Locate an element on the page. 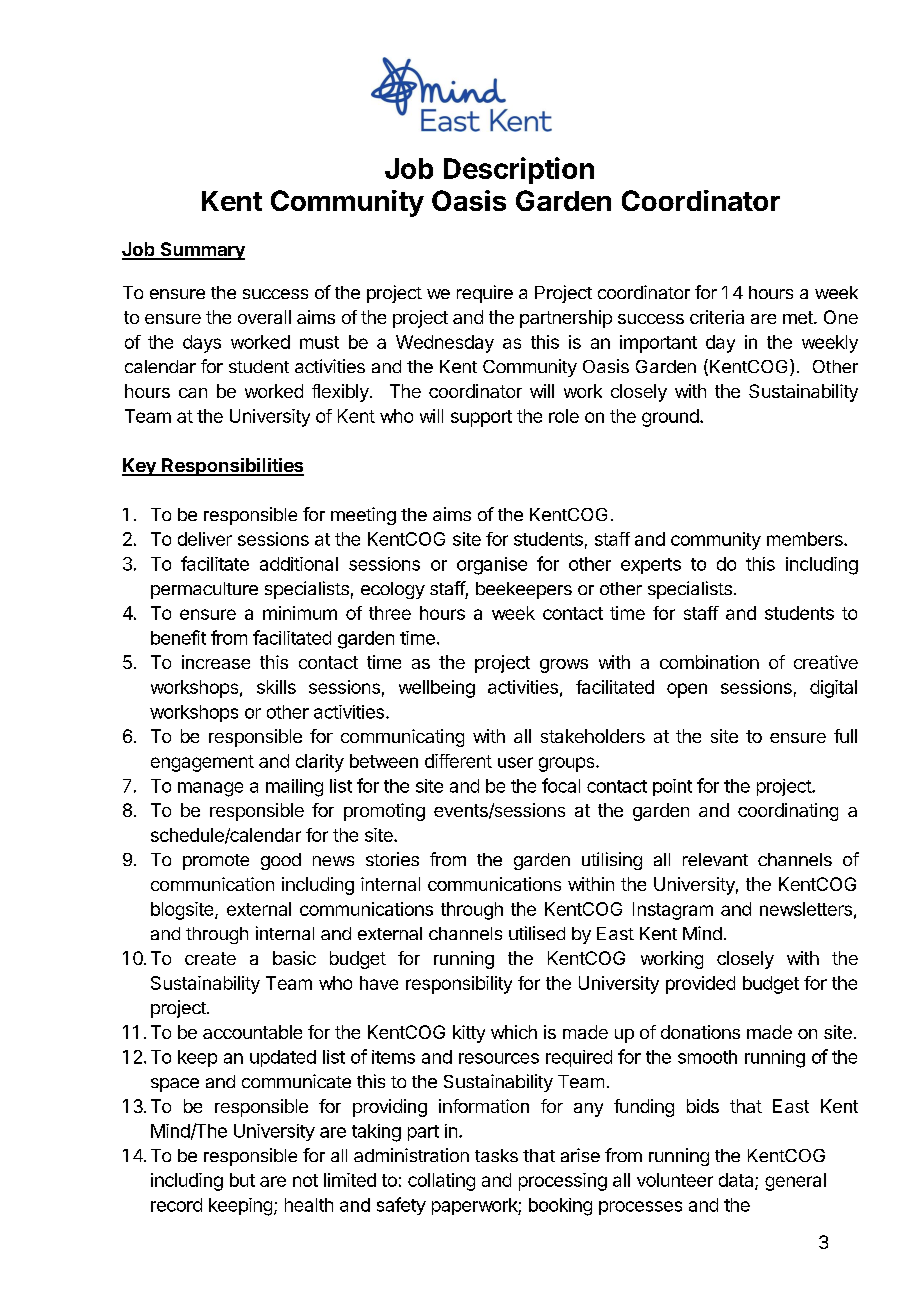 This image has height=1308, width=924. Instagram is located at coordinates (673, 911).
